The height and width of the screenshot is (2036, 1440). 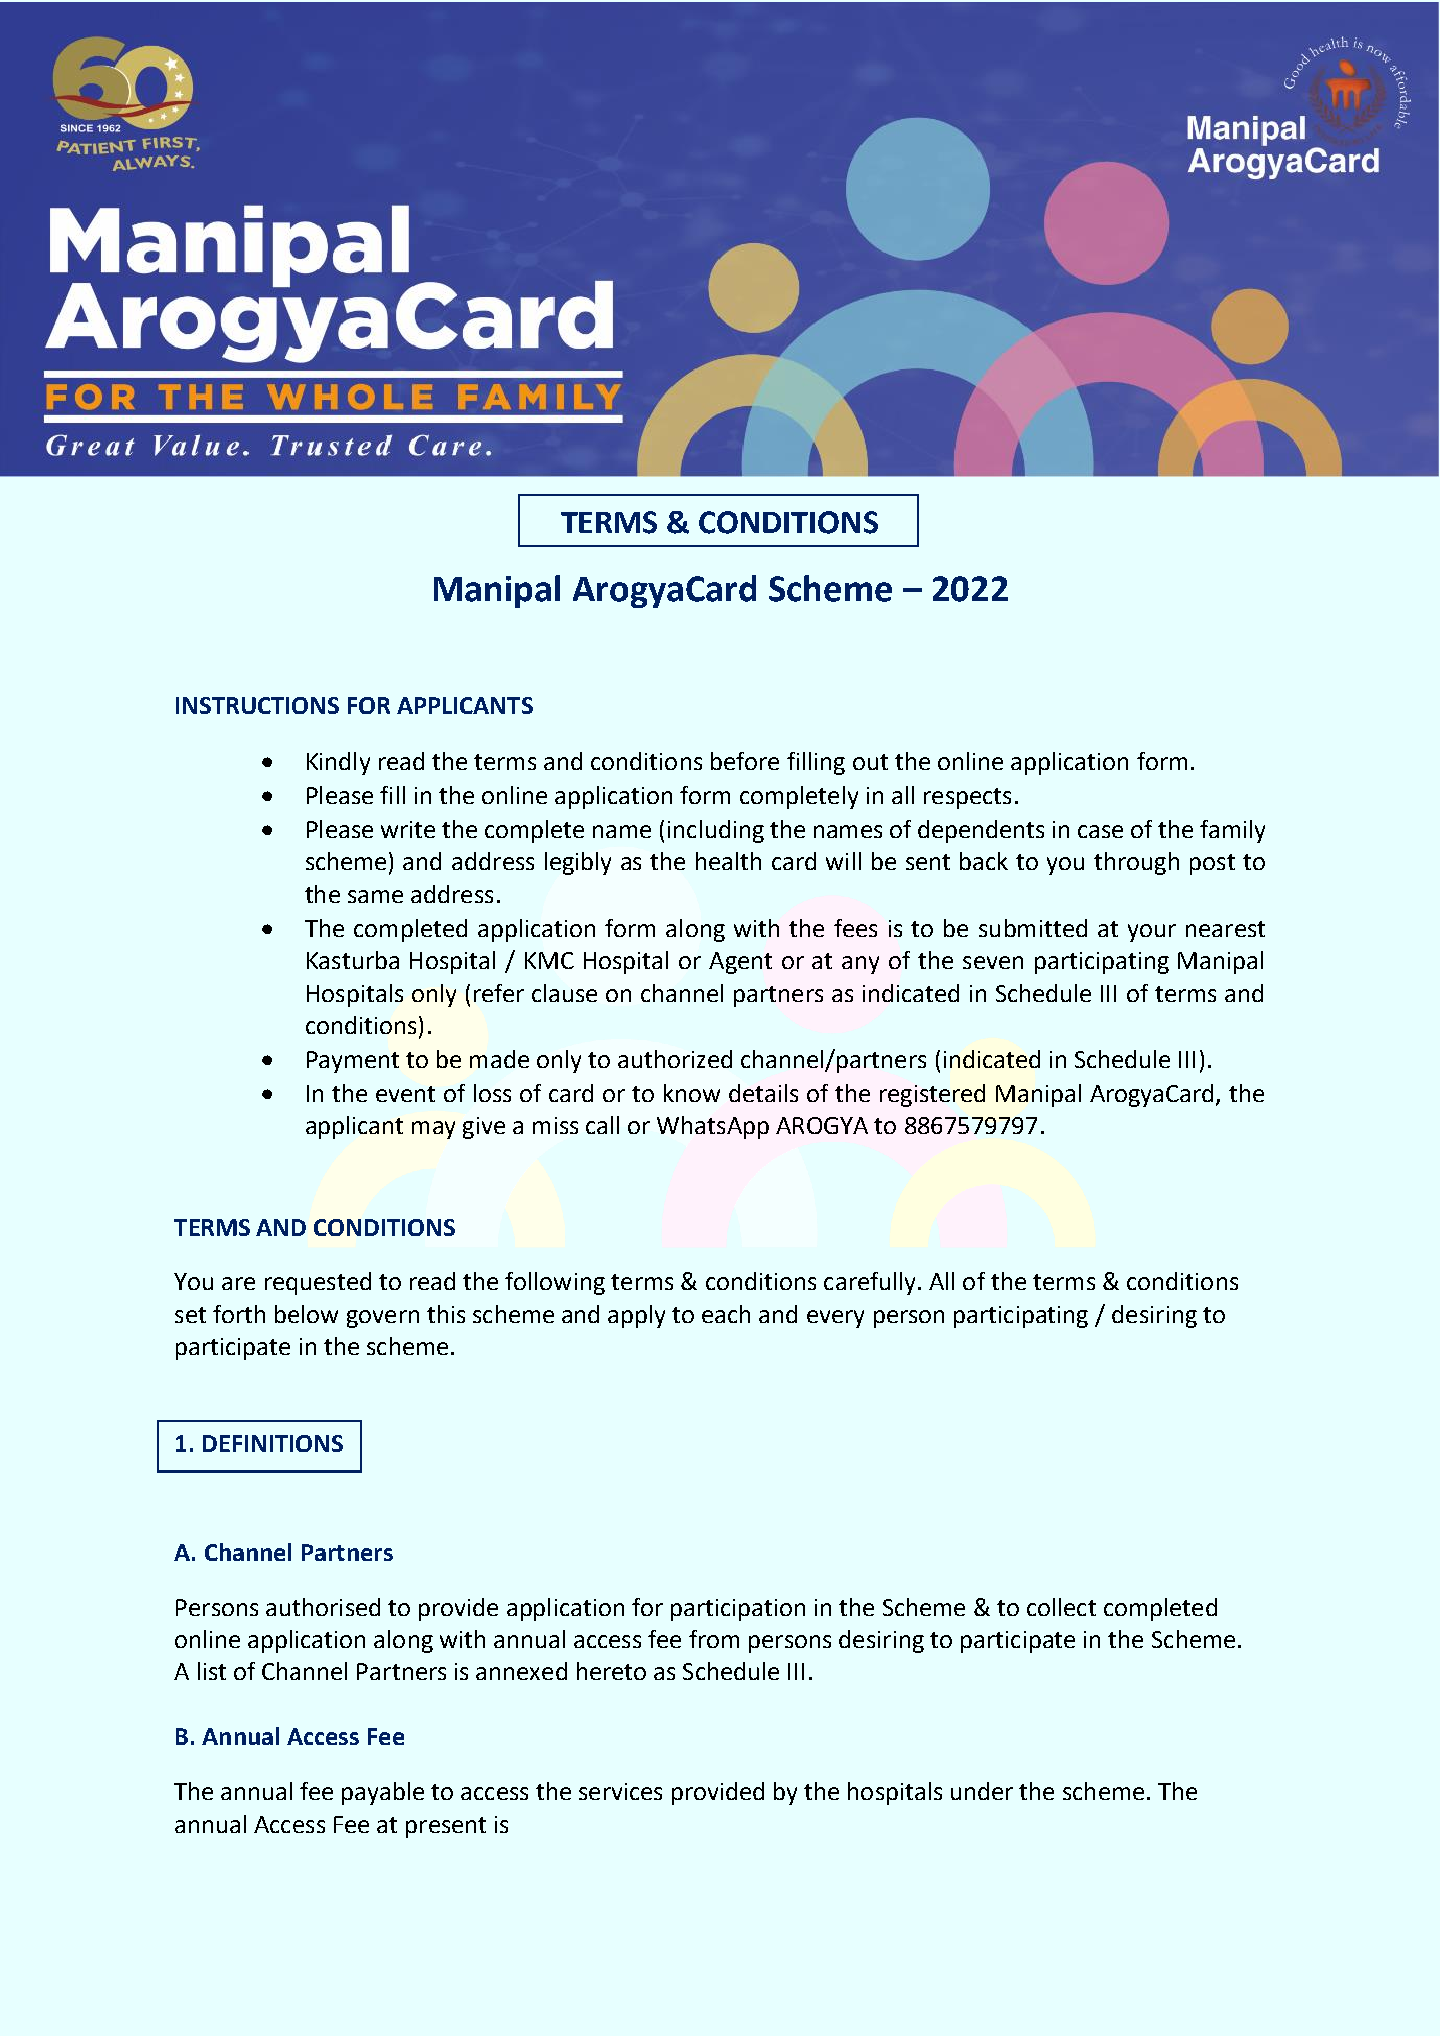 I want to click on case, so click(x=1100, y=831).
